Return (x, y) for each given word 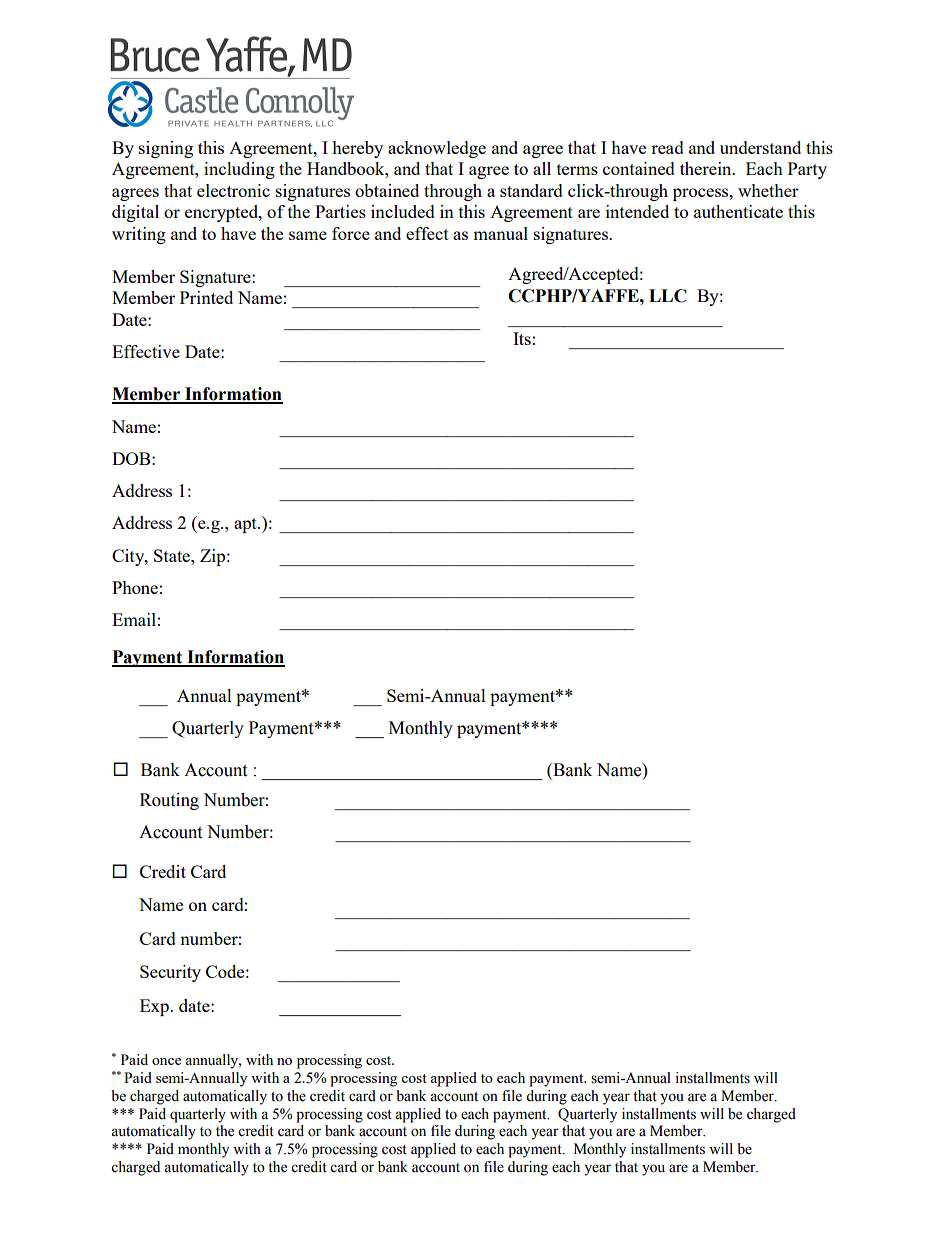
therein (707, 168)
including (239, 170)
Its (522, 338)
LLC (668, 296)
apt (246, 525)
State (173, 555)
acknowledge (437, 149)
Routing (169, 801)
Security (170, 973)
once (166, 1061)
